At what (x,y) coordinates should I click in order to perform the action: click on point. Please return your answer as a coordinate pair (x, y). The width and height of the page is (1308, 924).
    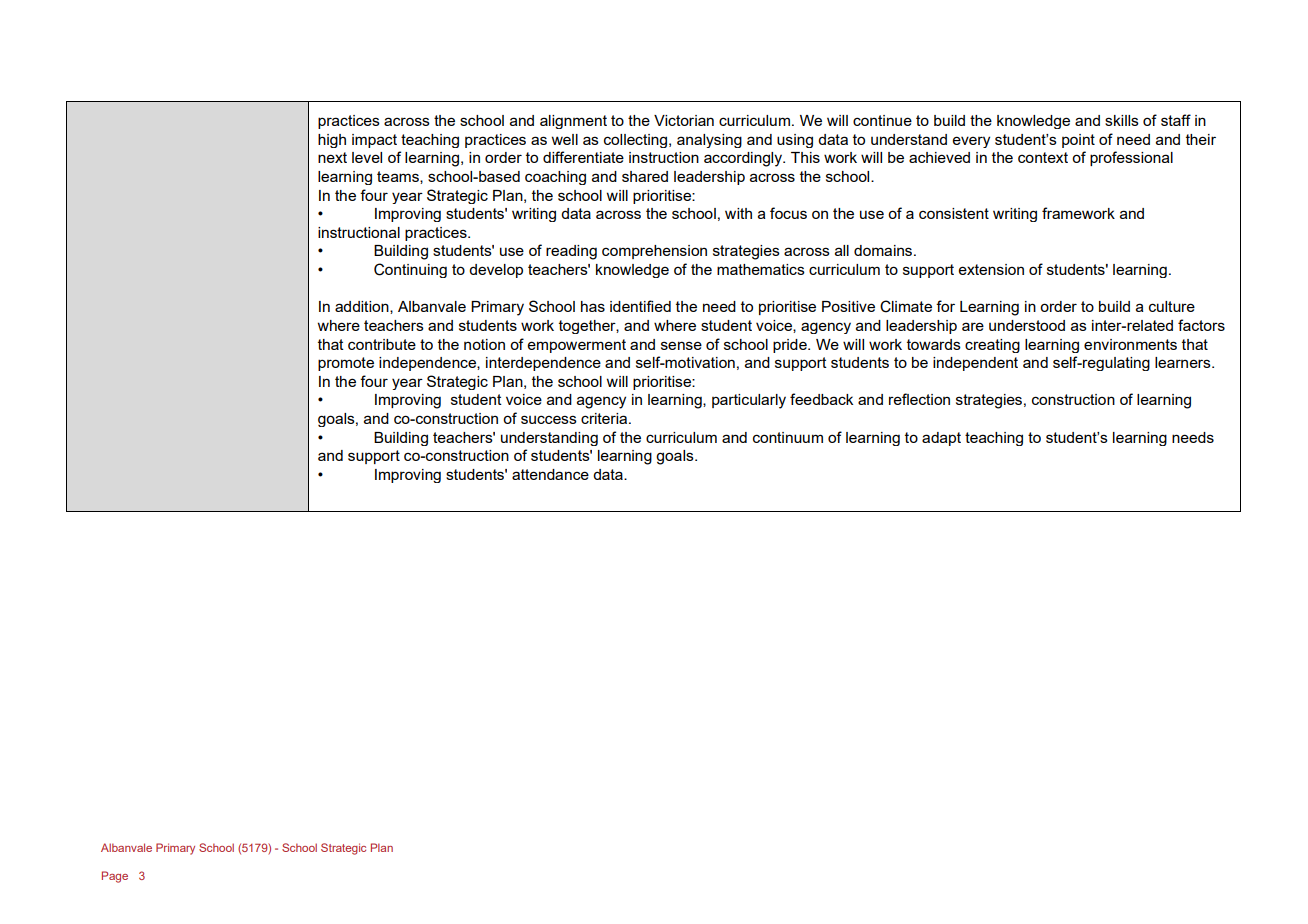
    Looking at the image, I should click on (1078, 141).
